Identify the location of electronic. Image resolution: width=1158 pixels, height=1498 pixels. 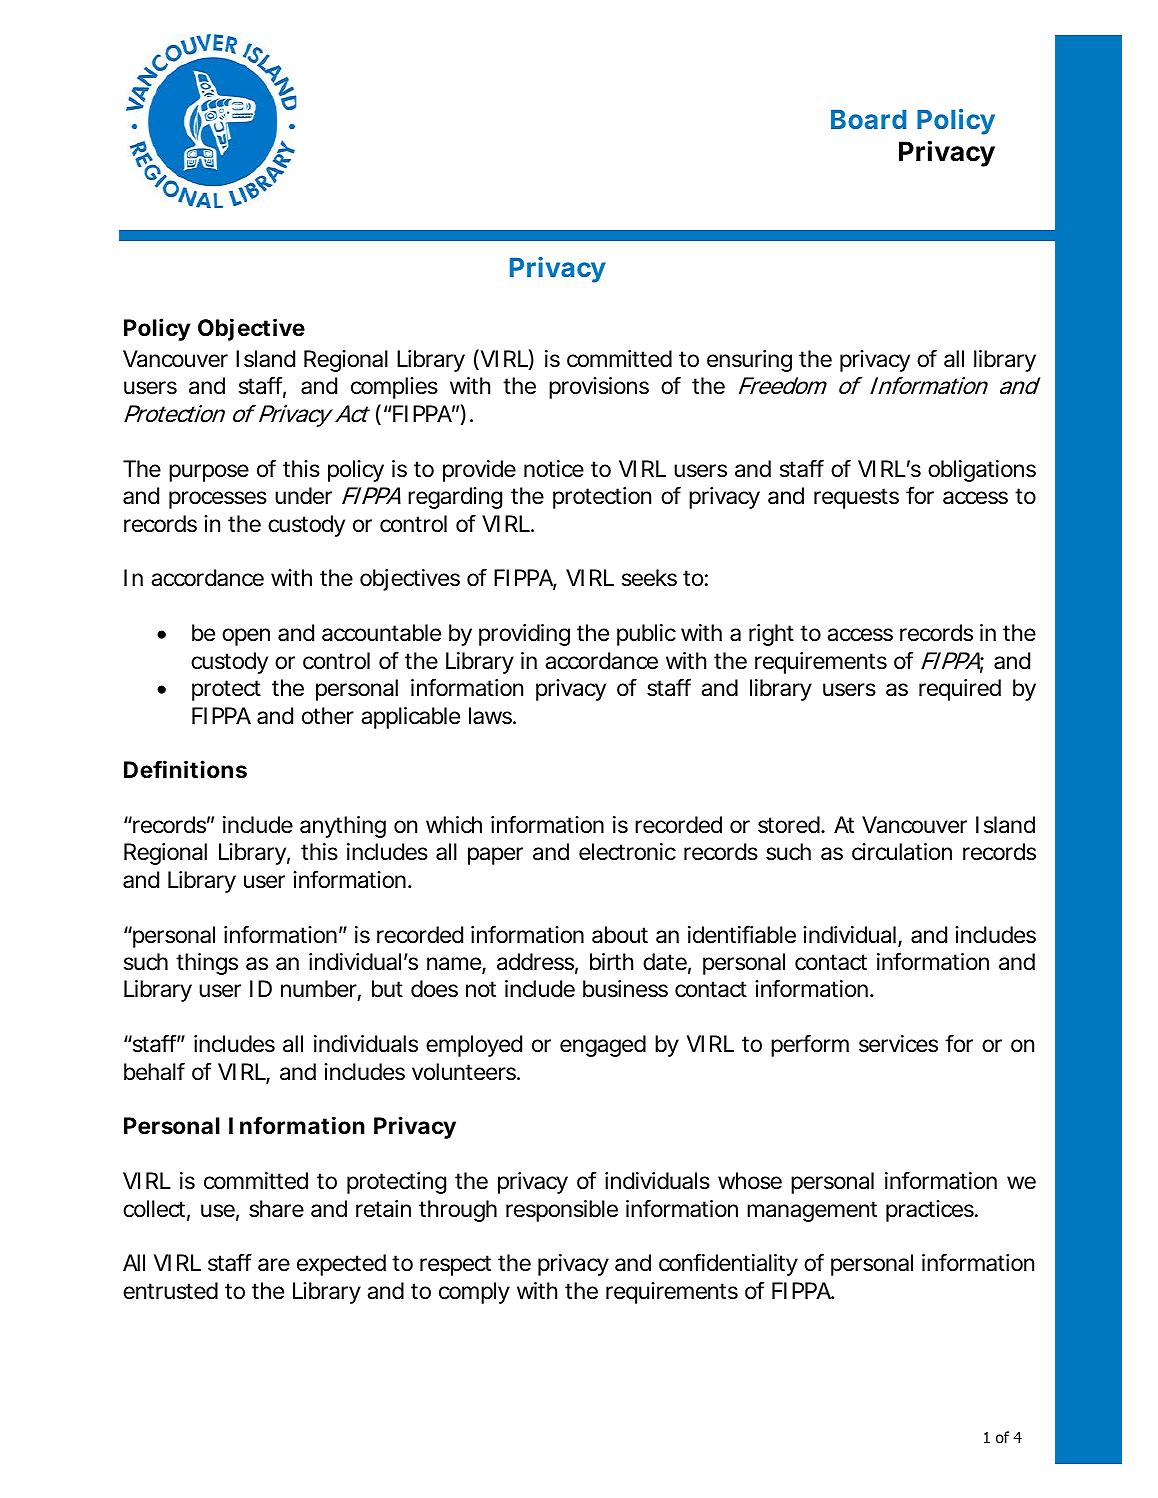
(627, 852).
